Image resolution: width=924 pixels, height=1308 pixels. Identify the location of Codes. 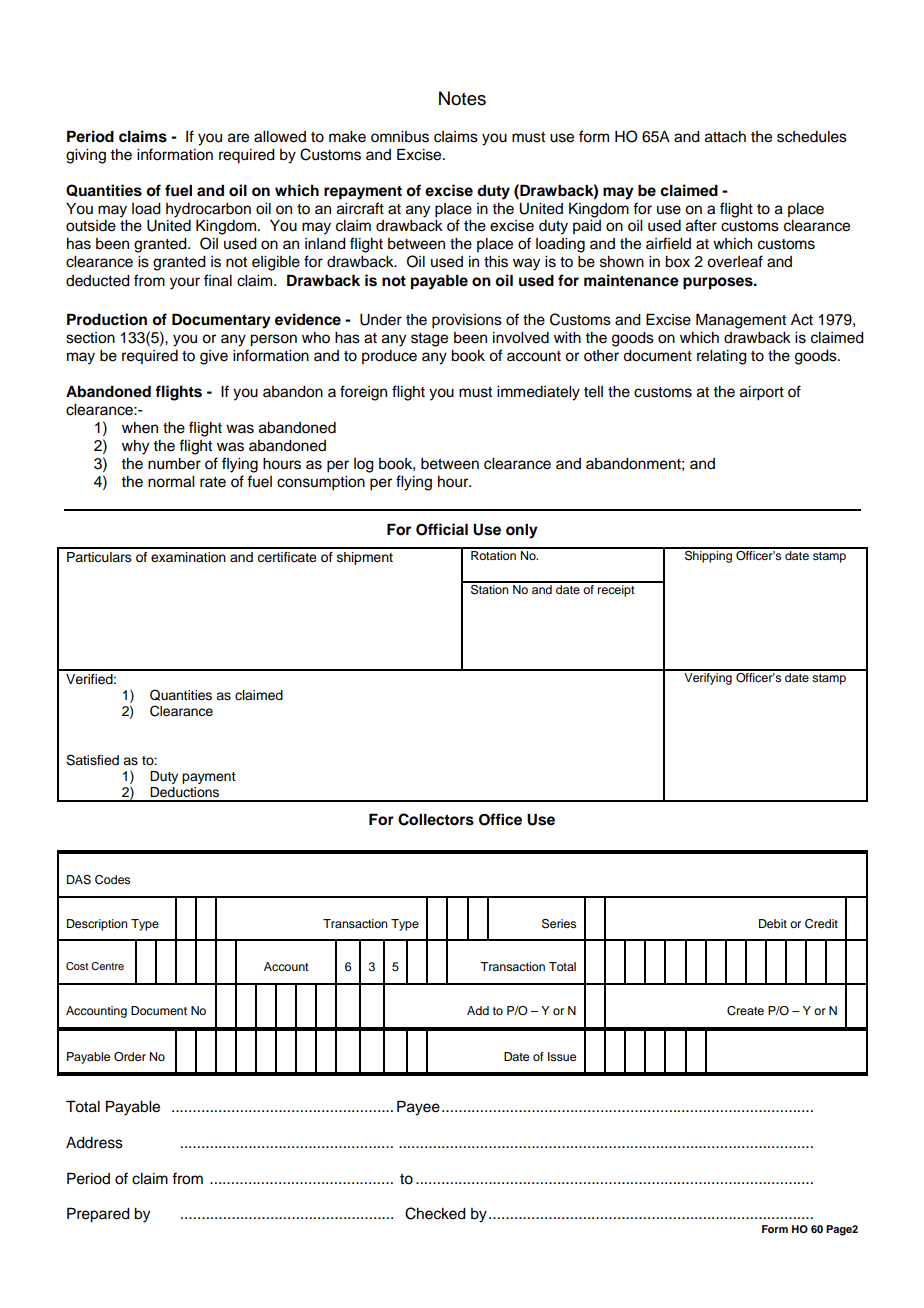
(112, 880).
